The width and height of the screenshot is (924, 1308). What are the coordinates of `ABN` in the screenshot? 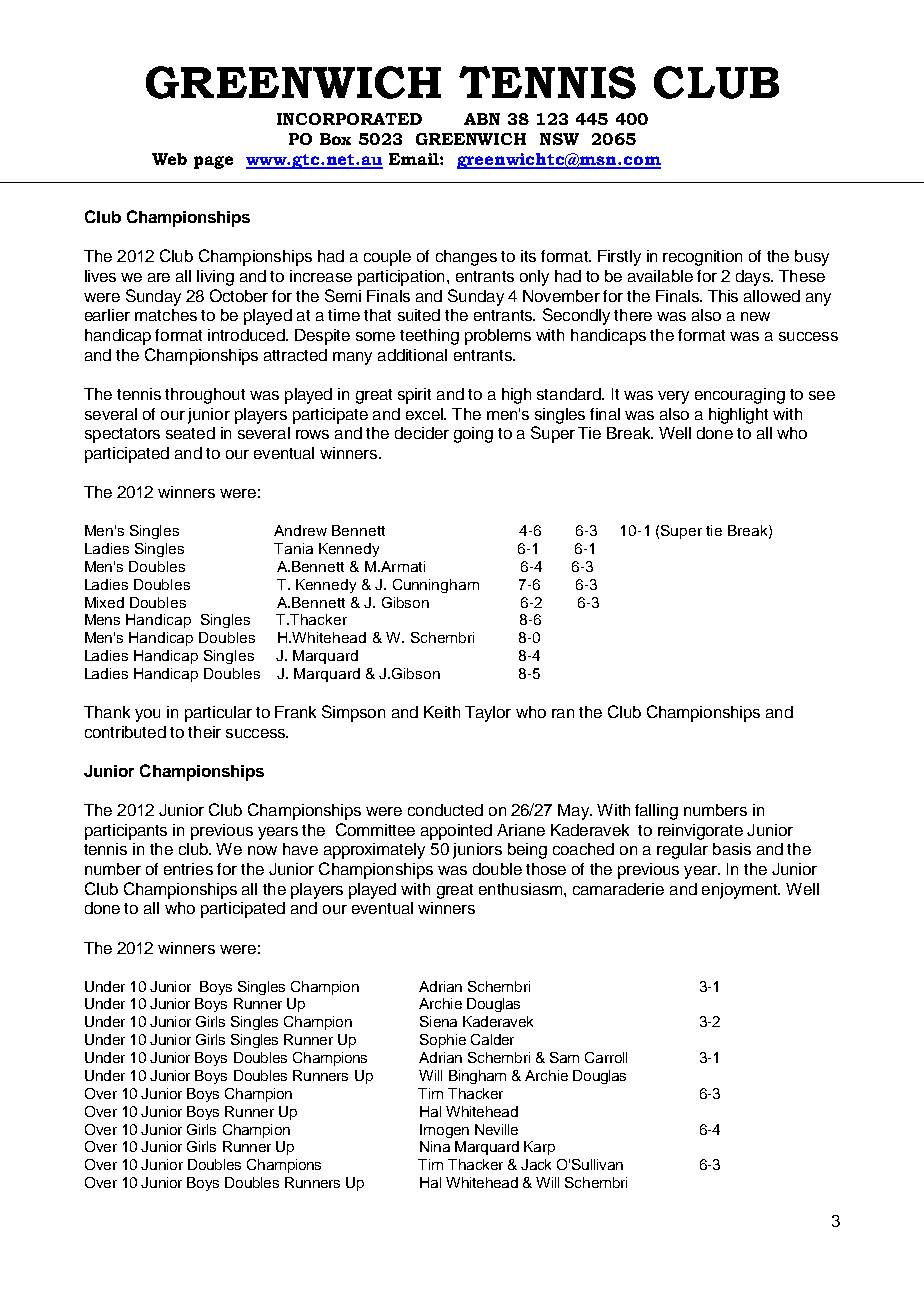 It's located at (482, 119).
